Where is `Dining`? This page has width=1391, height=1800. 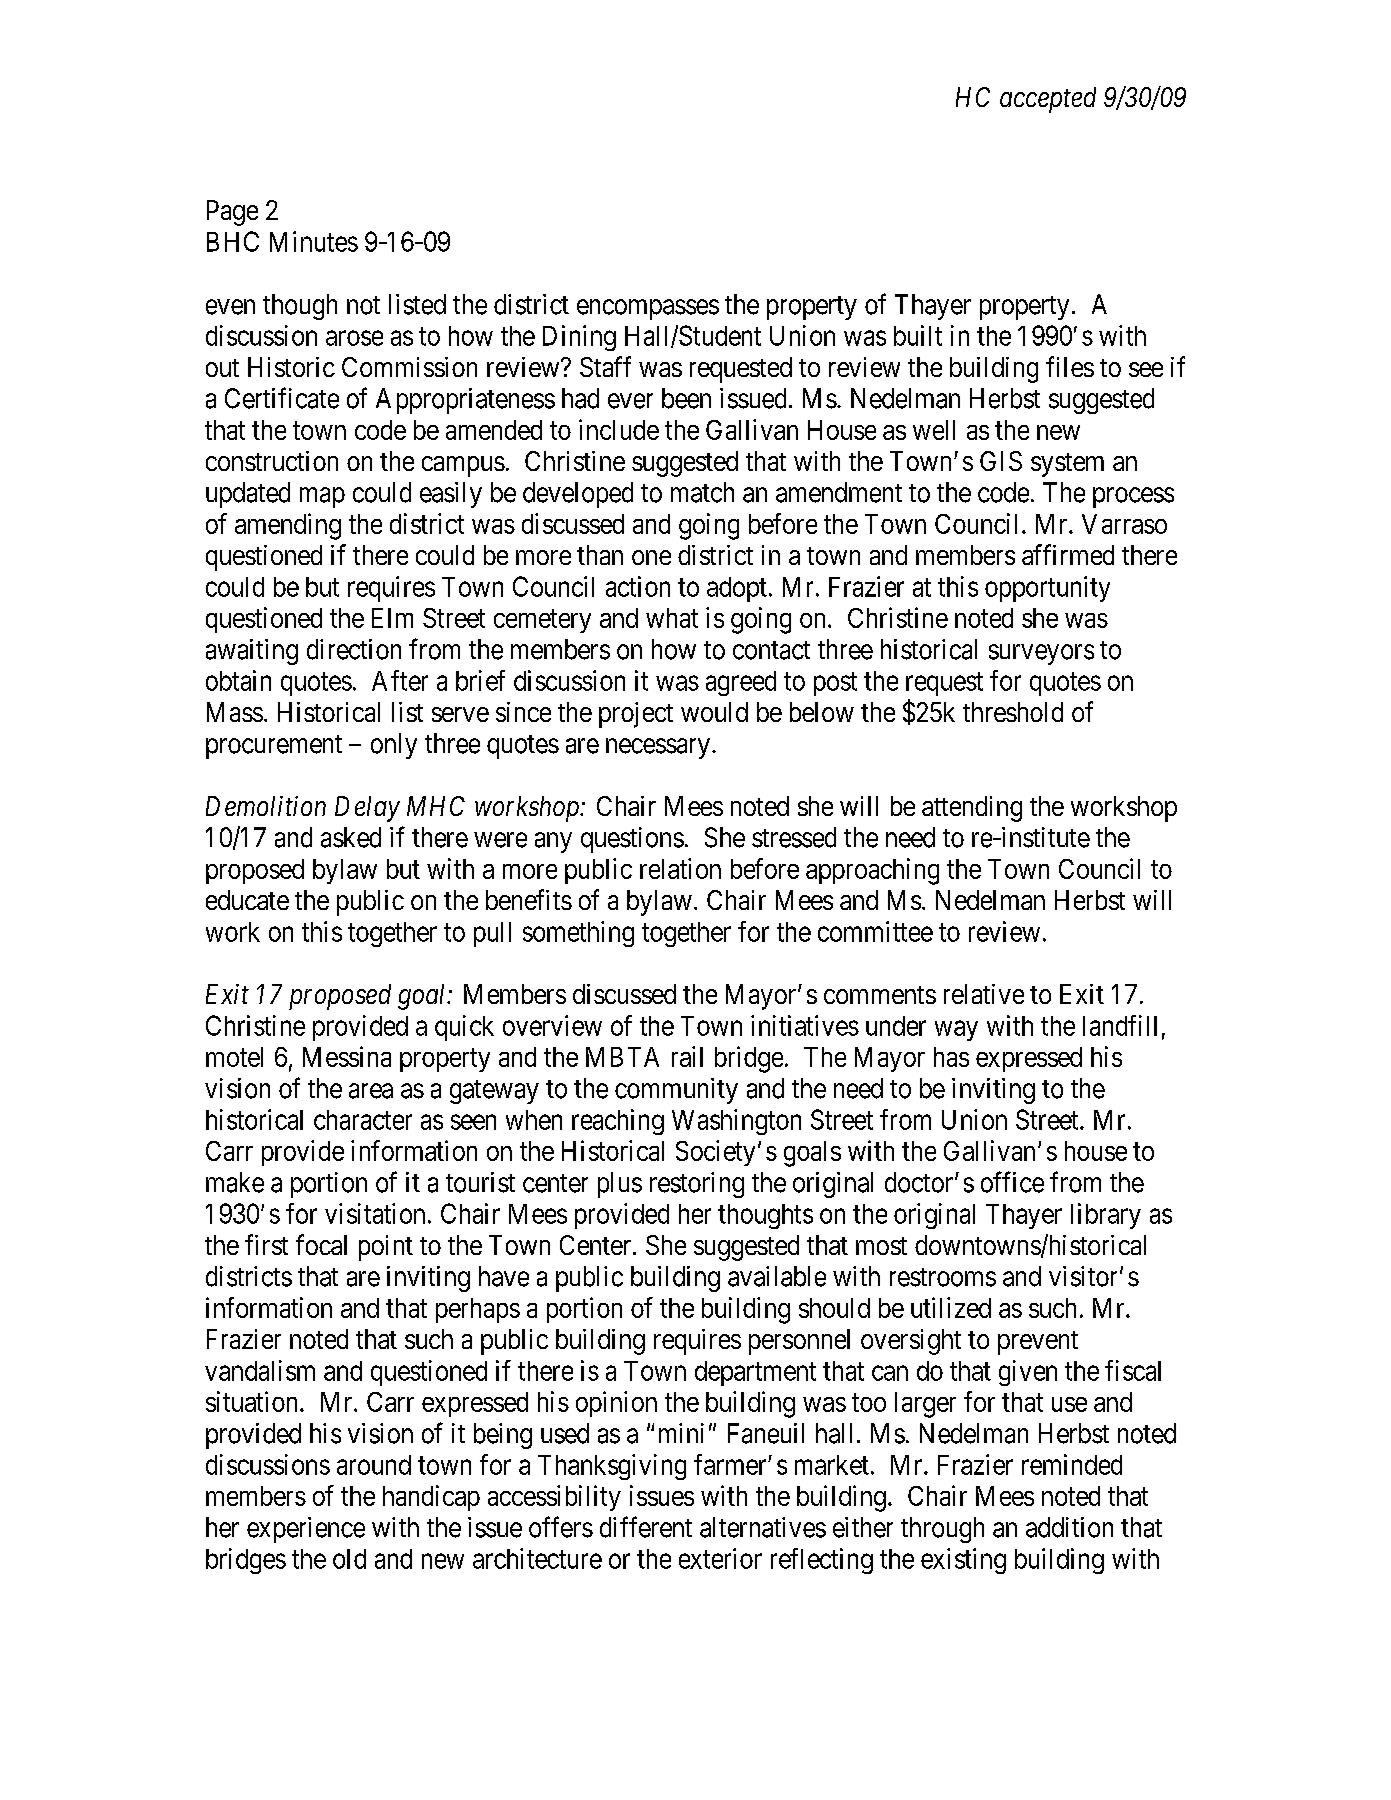 Dining is located at coordinates (579, 338).
